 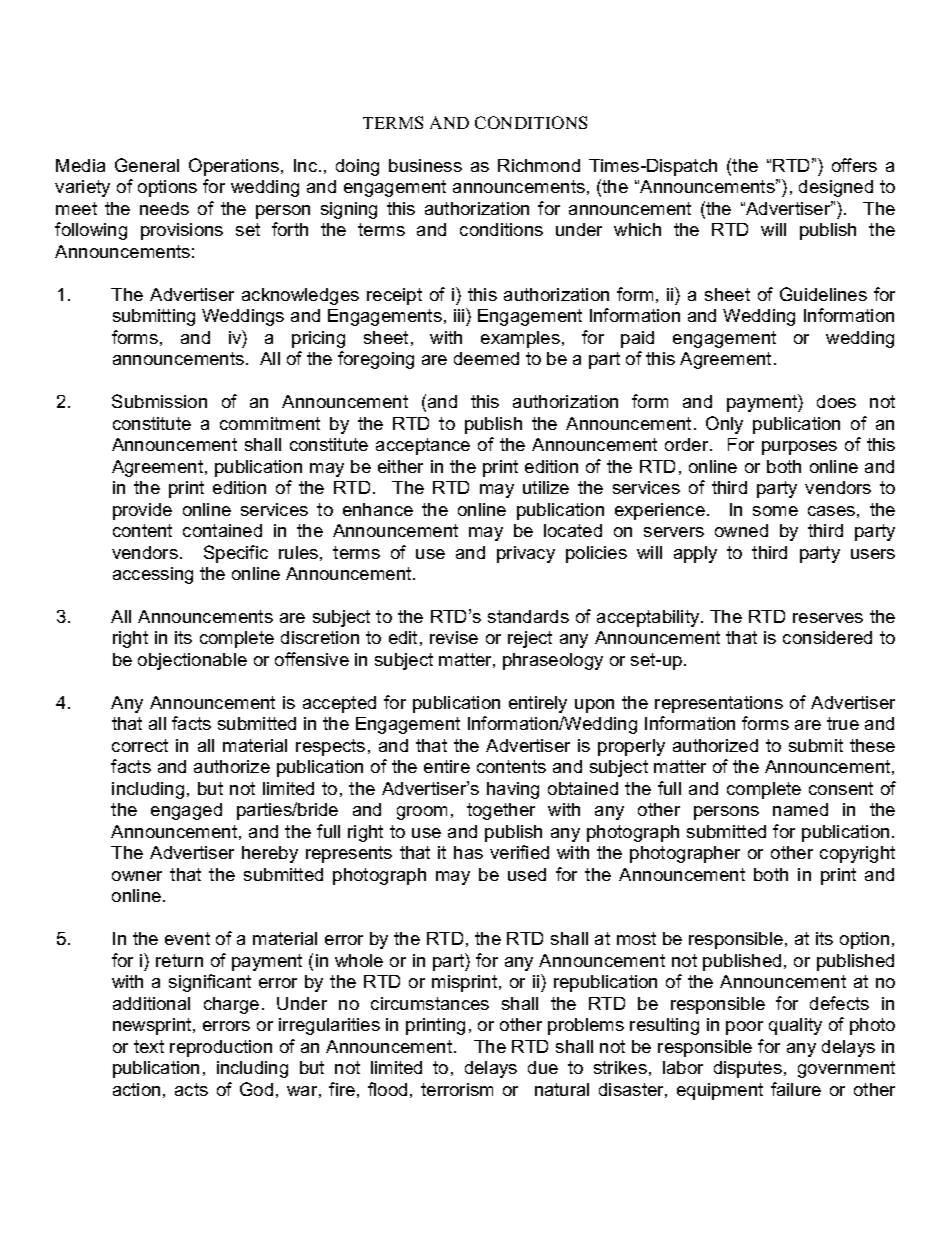 I want to click on business, so click(x=425, y=165).
